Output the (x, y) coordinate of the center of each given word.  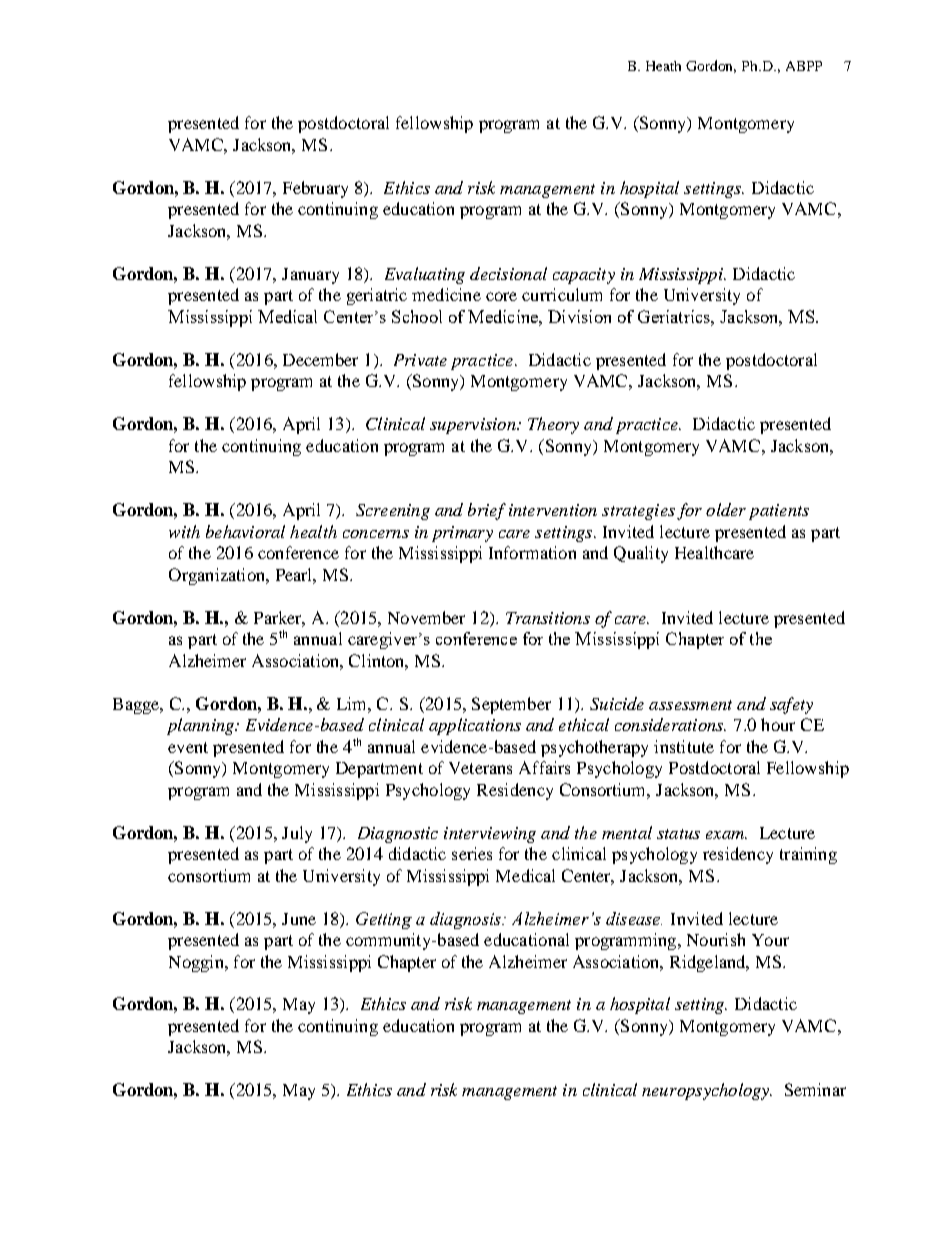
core (501, 296)
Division (579, 316)
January (310, 276)
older (726, 509)
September (511, 705)
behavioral (245, 531)
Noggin (197, 963)
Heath (663, 66)
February (315, 189)
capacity (584, 276)
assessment (690, 705)
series (472, 853)
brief (487, 511)
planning (201, 726)
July (297, 834)
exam (726, 835)
